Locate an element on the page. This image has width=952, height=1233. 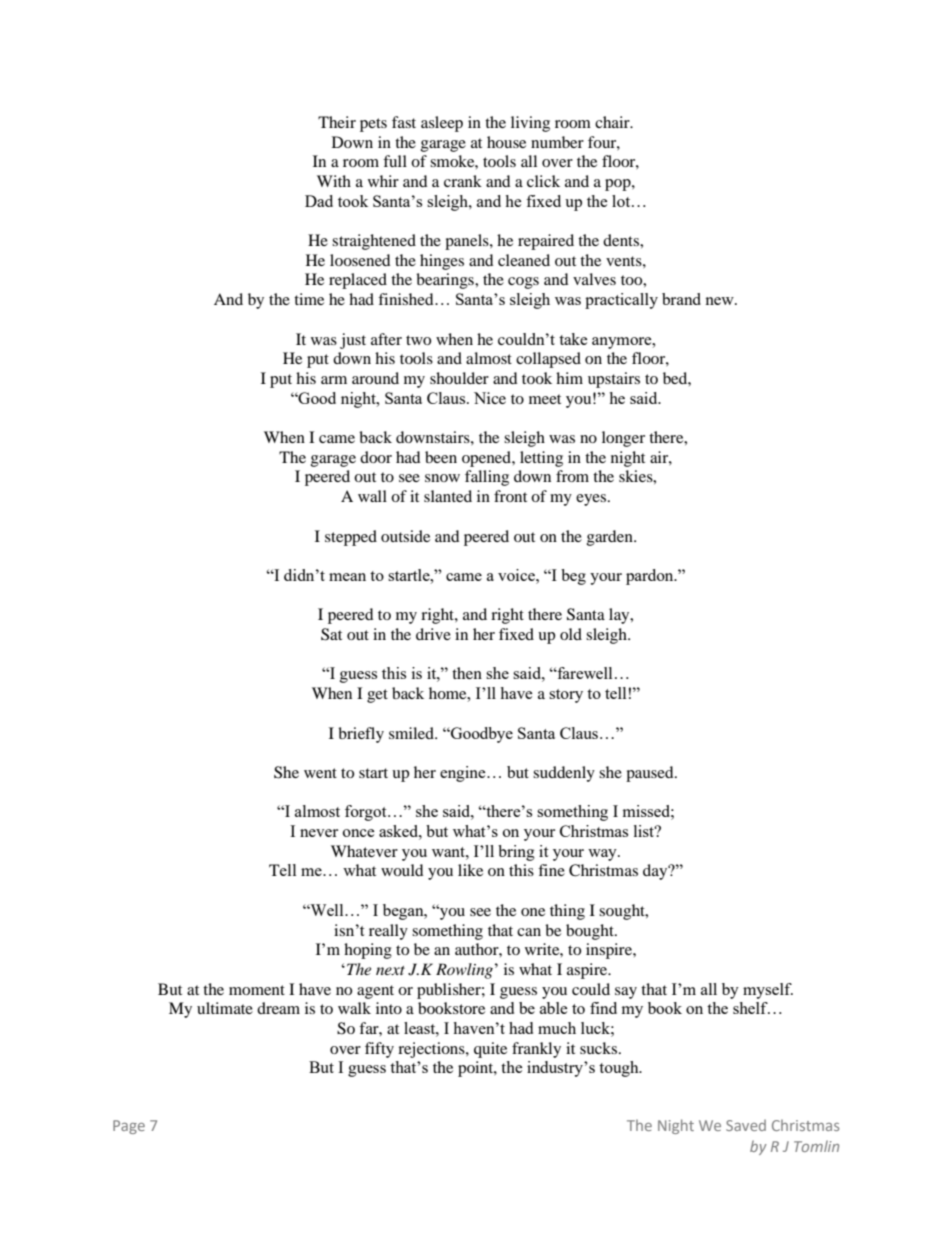
Dad is located at coordinates (319, 201).
